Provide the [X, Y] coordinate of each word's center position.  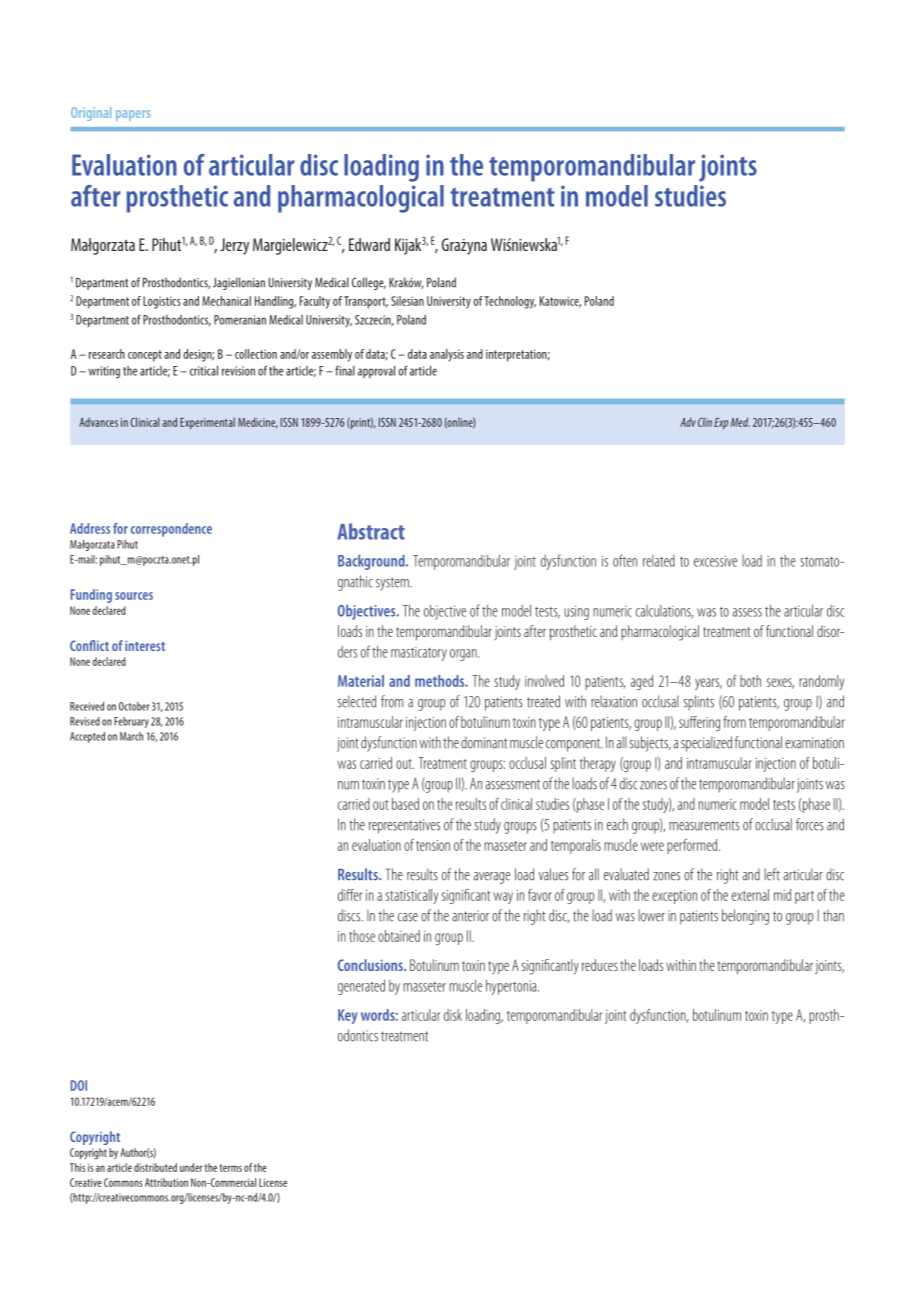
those [362, 936]
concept [145, 356]
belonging [745, 917]
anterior [470, 916]
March [131, 736]
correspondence [171, 530]
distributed [155, 1167]
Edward [369, 244]
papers [133, 115]
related [659, 561]
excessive [715, 561]
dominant [484, 742]
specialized [706, 744]
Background [372, 562]
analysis [447, 355]
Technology [510, 302]
